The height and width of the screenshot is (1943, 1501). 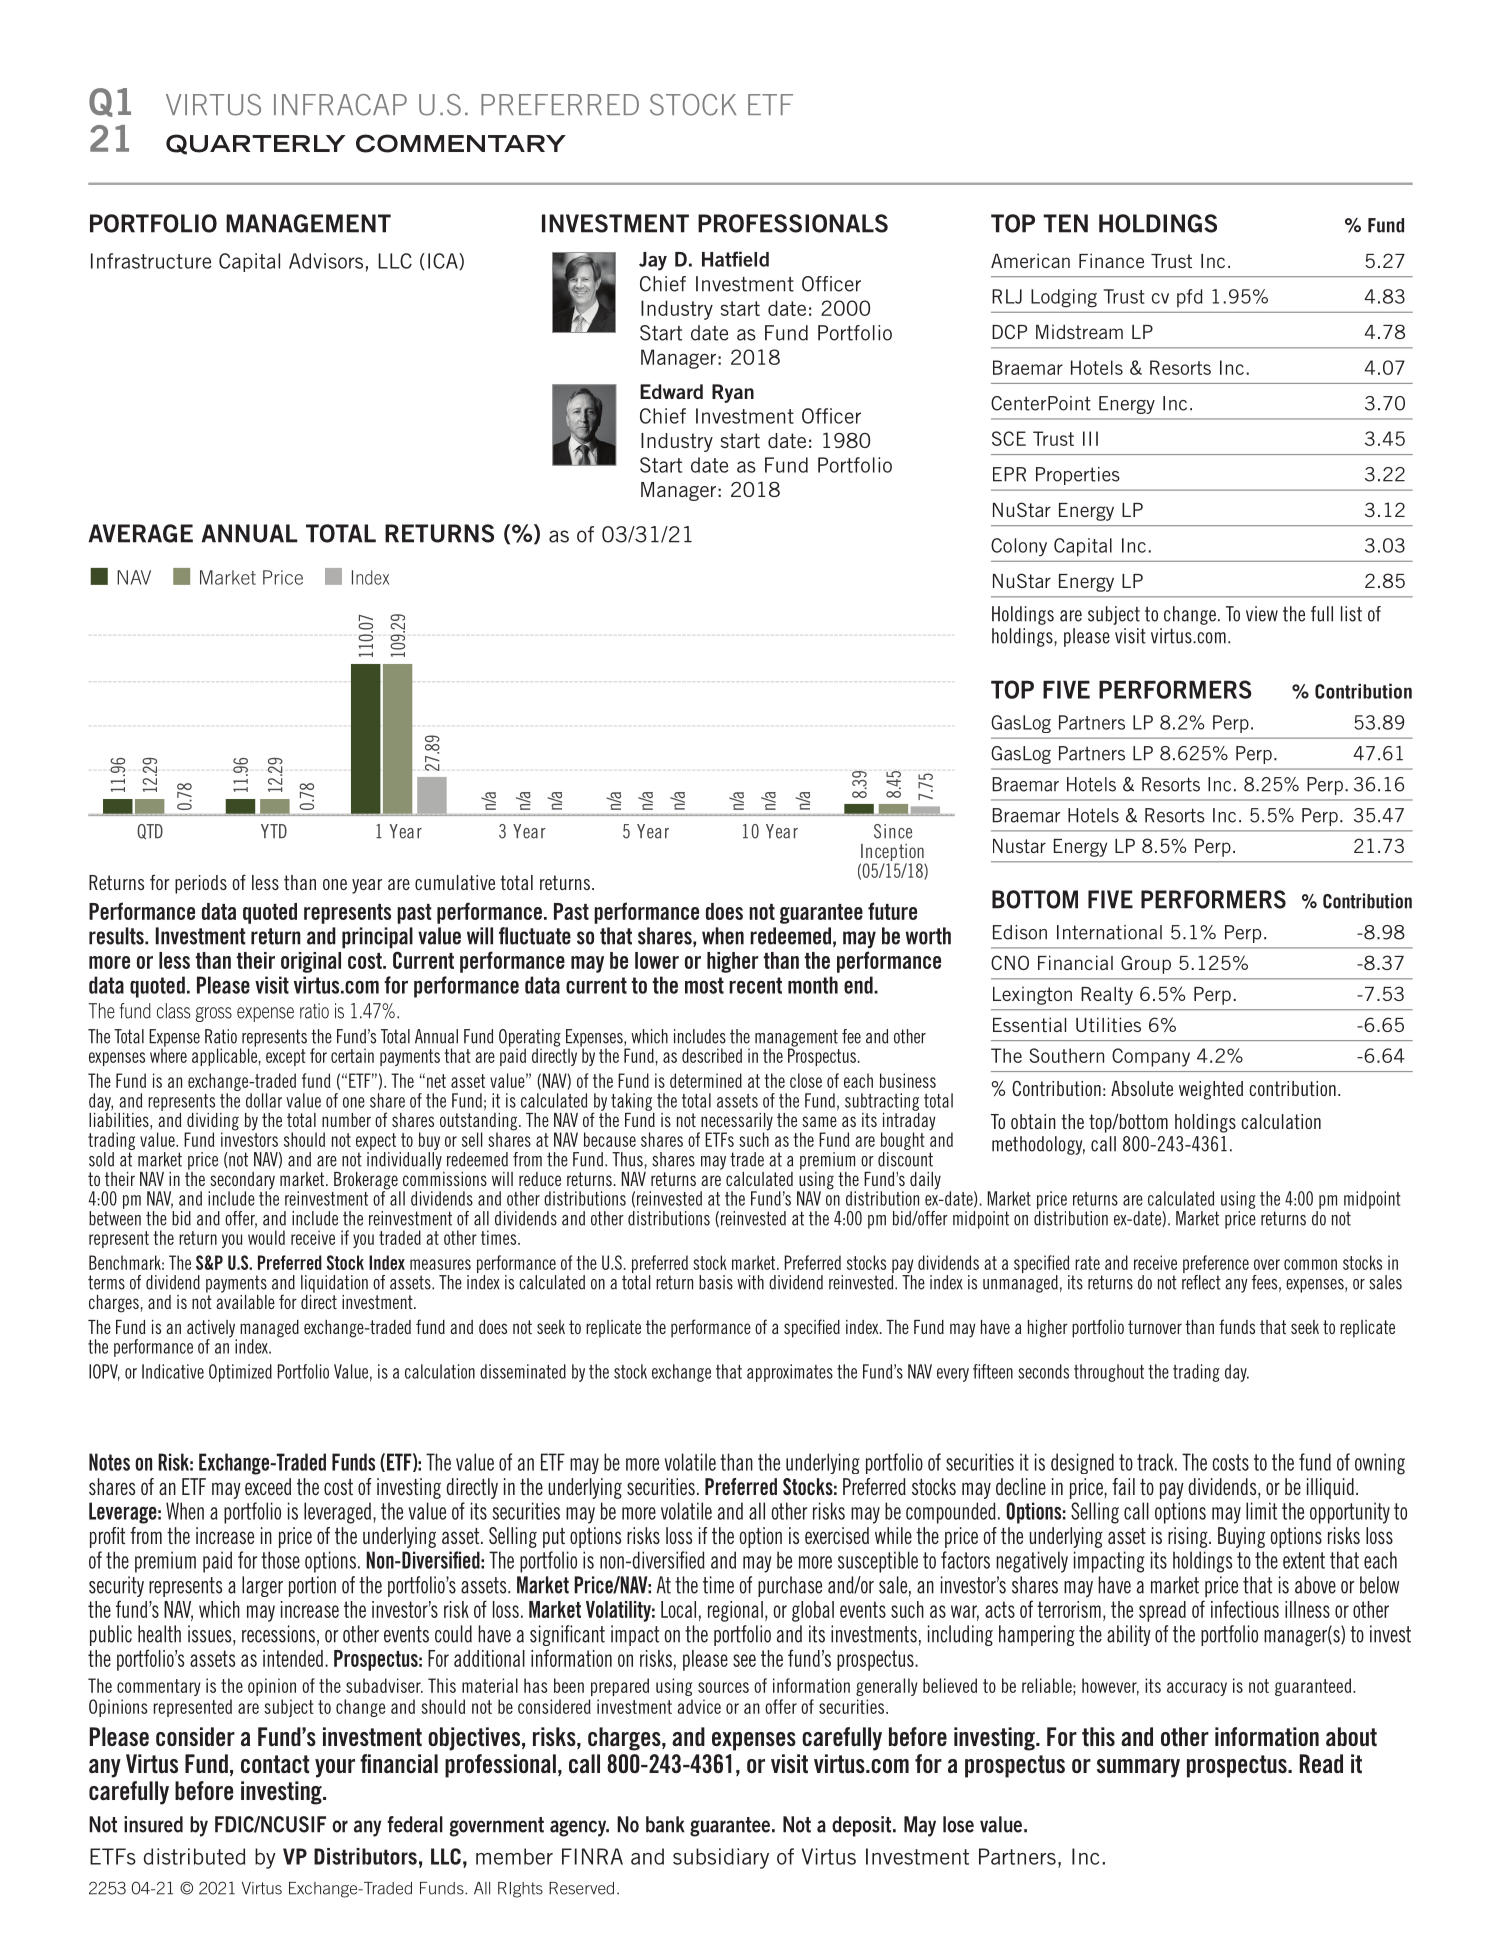 What do you see at coordinates (1138, 1768) in the screenshot?
I see `summary` at bounding box center [1138, 1768].
